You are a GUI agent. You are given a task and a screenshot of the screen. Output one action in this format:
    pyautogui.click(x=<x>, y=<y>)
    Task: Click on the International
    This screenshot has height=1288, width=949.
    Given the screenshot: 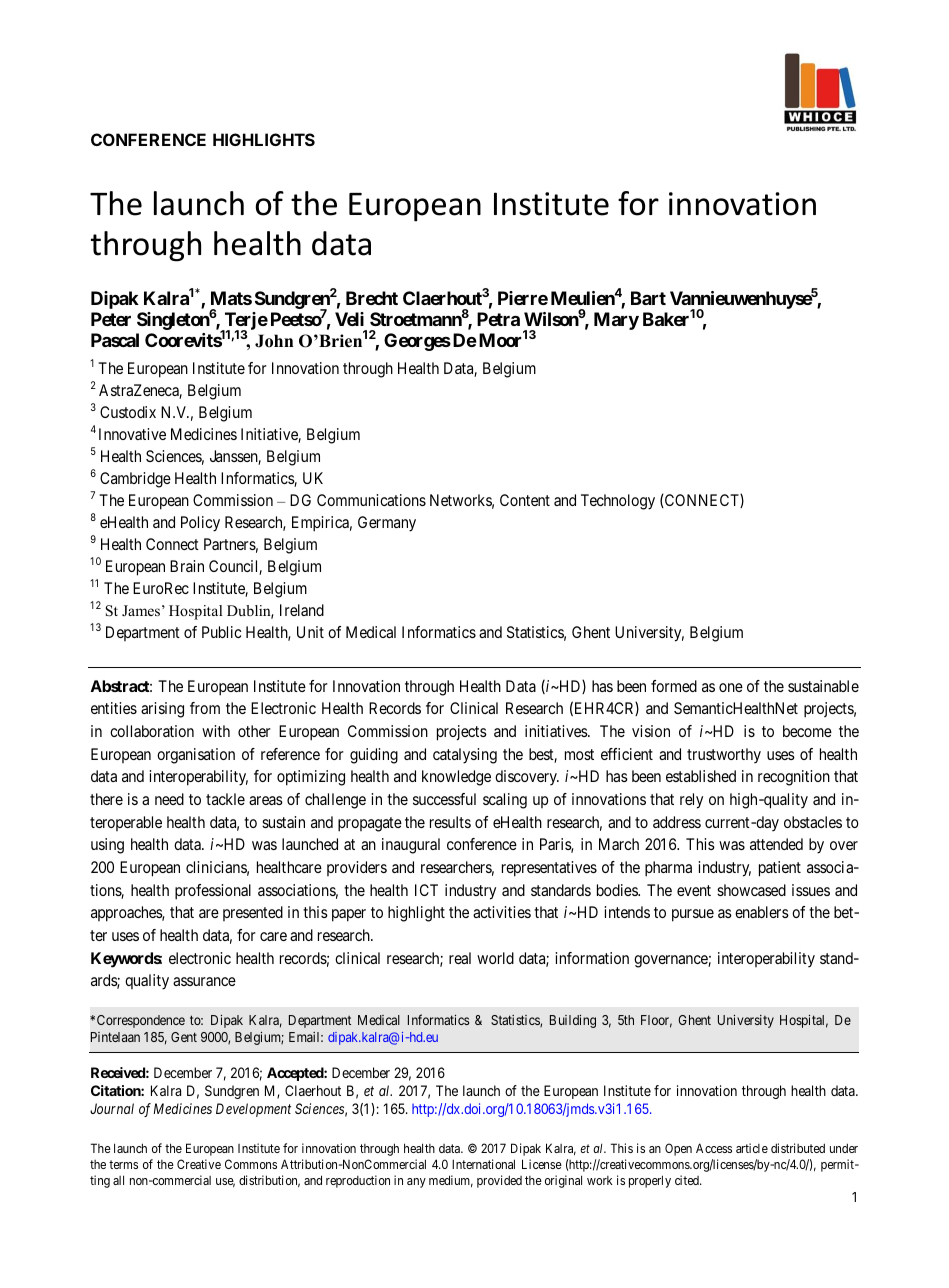 What is the action you would take?
    pyautogui.click(x=483, y=1164)
